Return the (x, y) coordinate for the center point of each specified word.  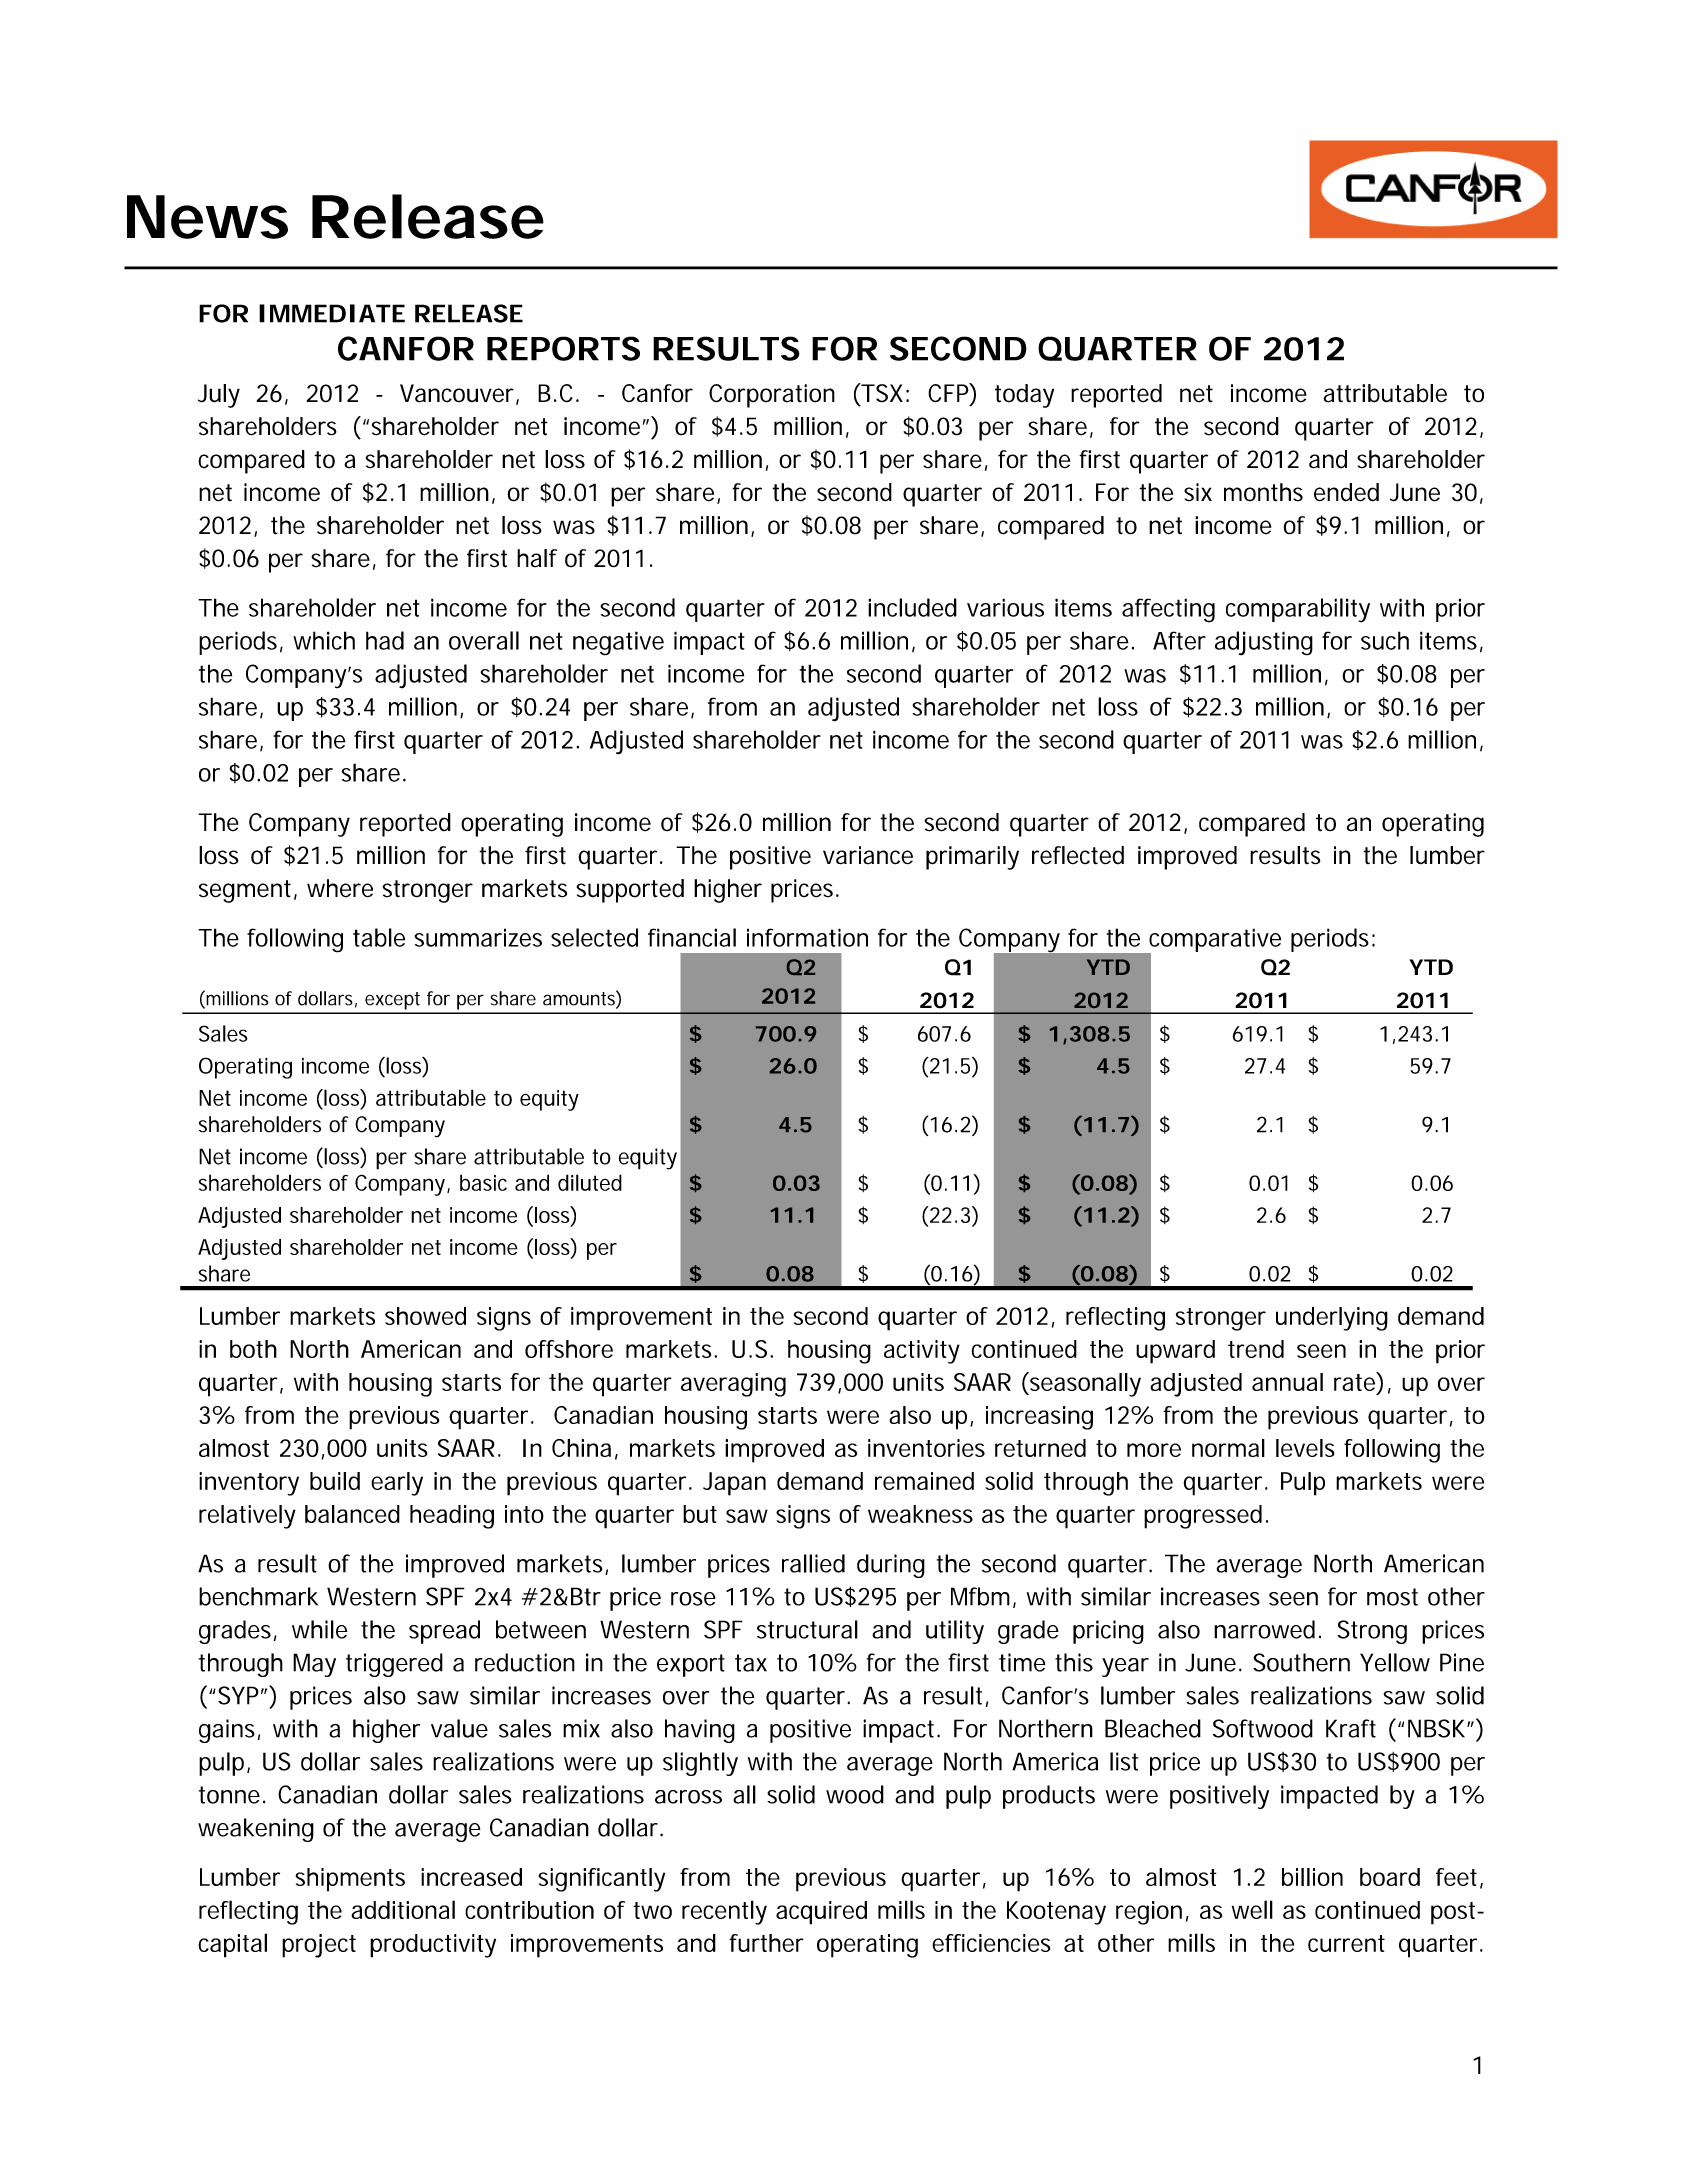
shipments (350, 1880)
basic (483, 1182)
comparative (1214, 941)
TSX (881, 394)
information (807, 937)
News (207, 217)
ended (1346, 492)
